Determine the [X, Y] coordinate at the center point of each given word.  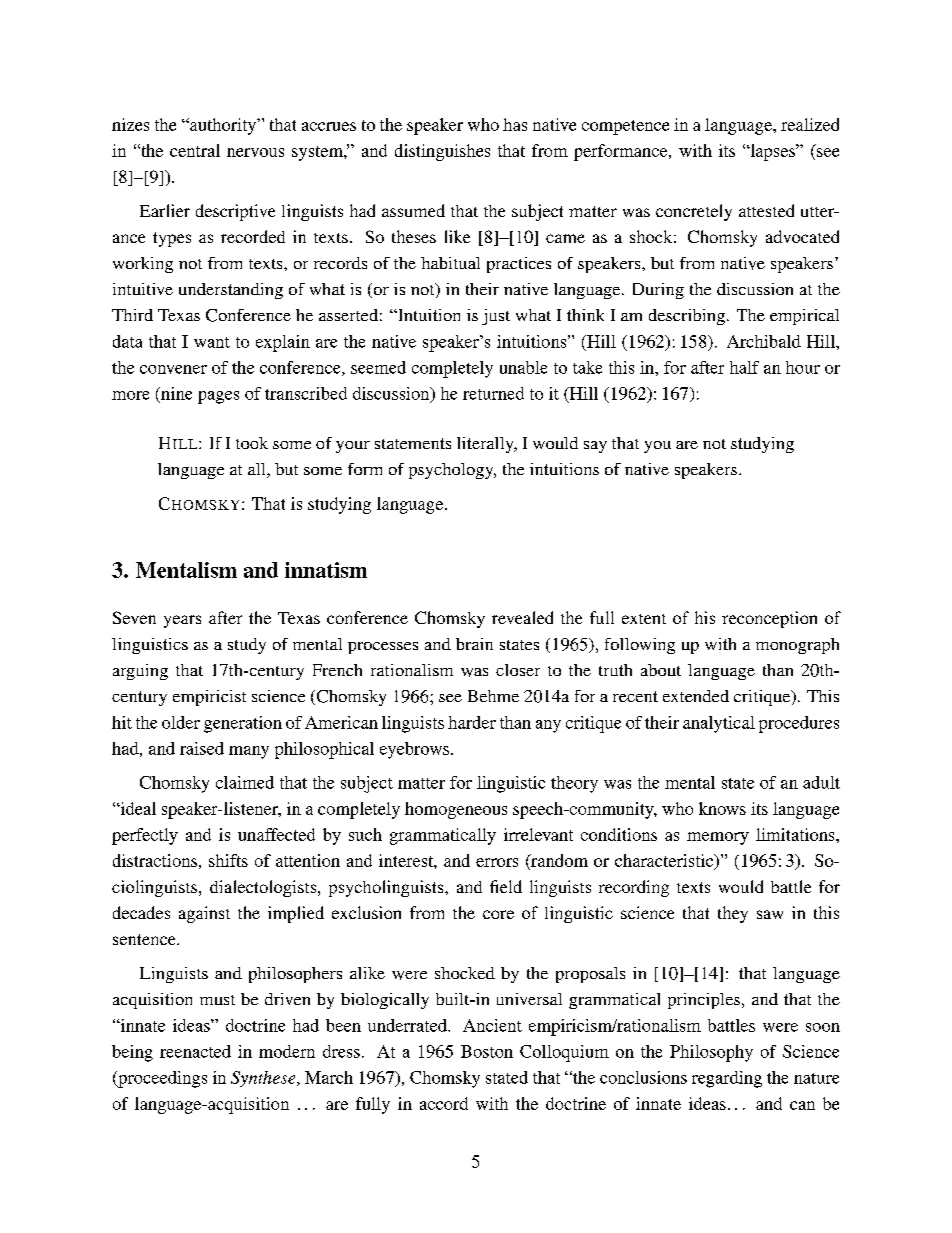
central [195, 150]
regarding [727, 1079]
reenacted [195, 1051]
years [182, 621]
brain [474, 644]
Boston [487, 1051]
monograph [797, 646]
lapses [772, 152]
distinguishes [442, 152]
